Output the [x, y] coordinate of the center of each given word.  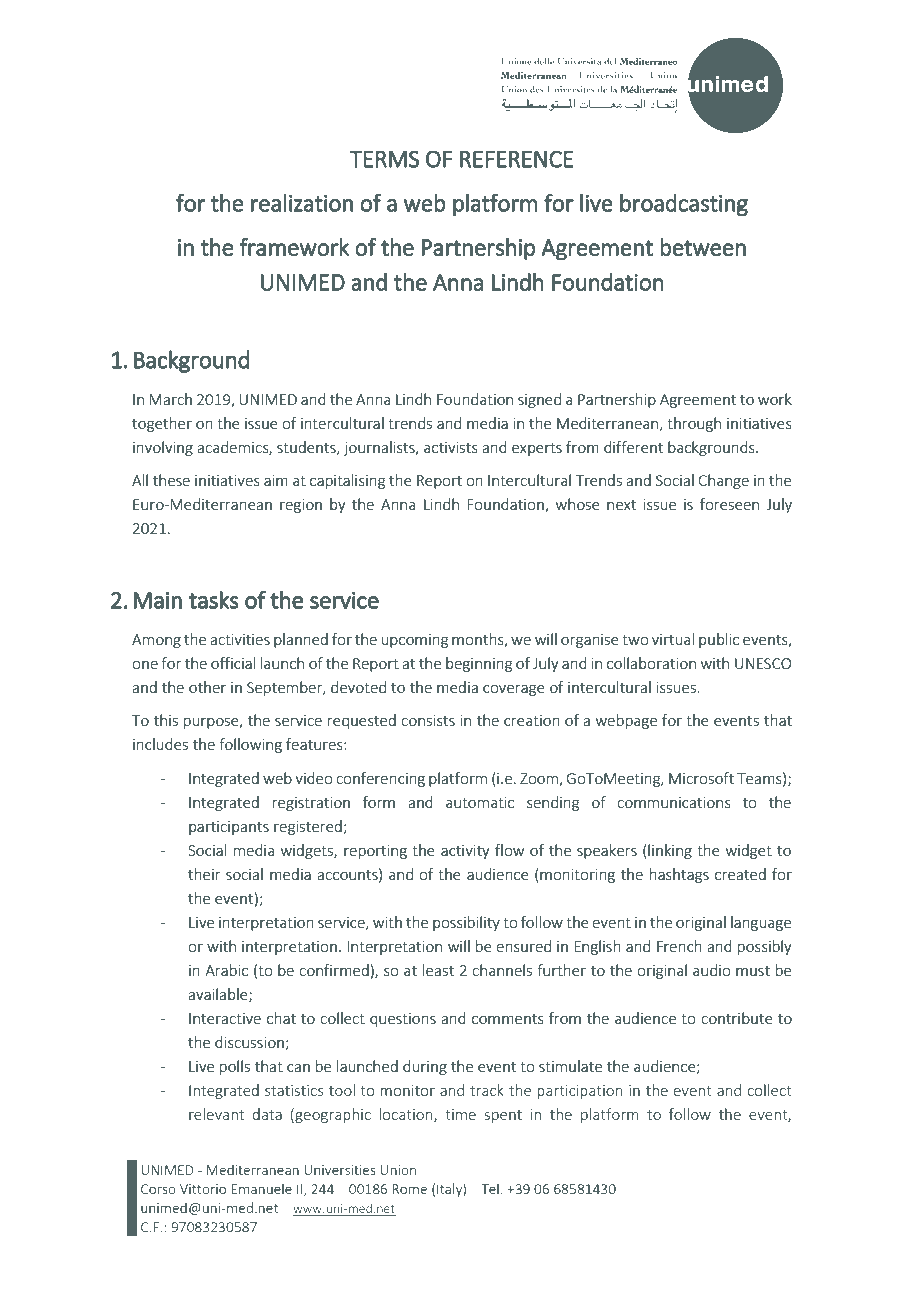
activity [465, 852]
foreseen [729, 504]
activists [451, 447]
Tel [490, 1188]
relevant [216, 1114]
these [171, 480]
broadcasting [684, 205]
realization [302, 203]
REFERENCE [516, 159]
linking [670, 851]
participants [229, 828]
